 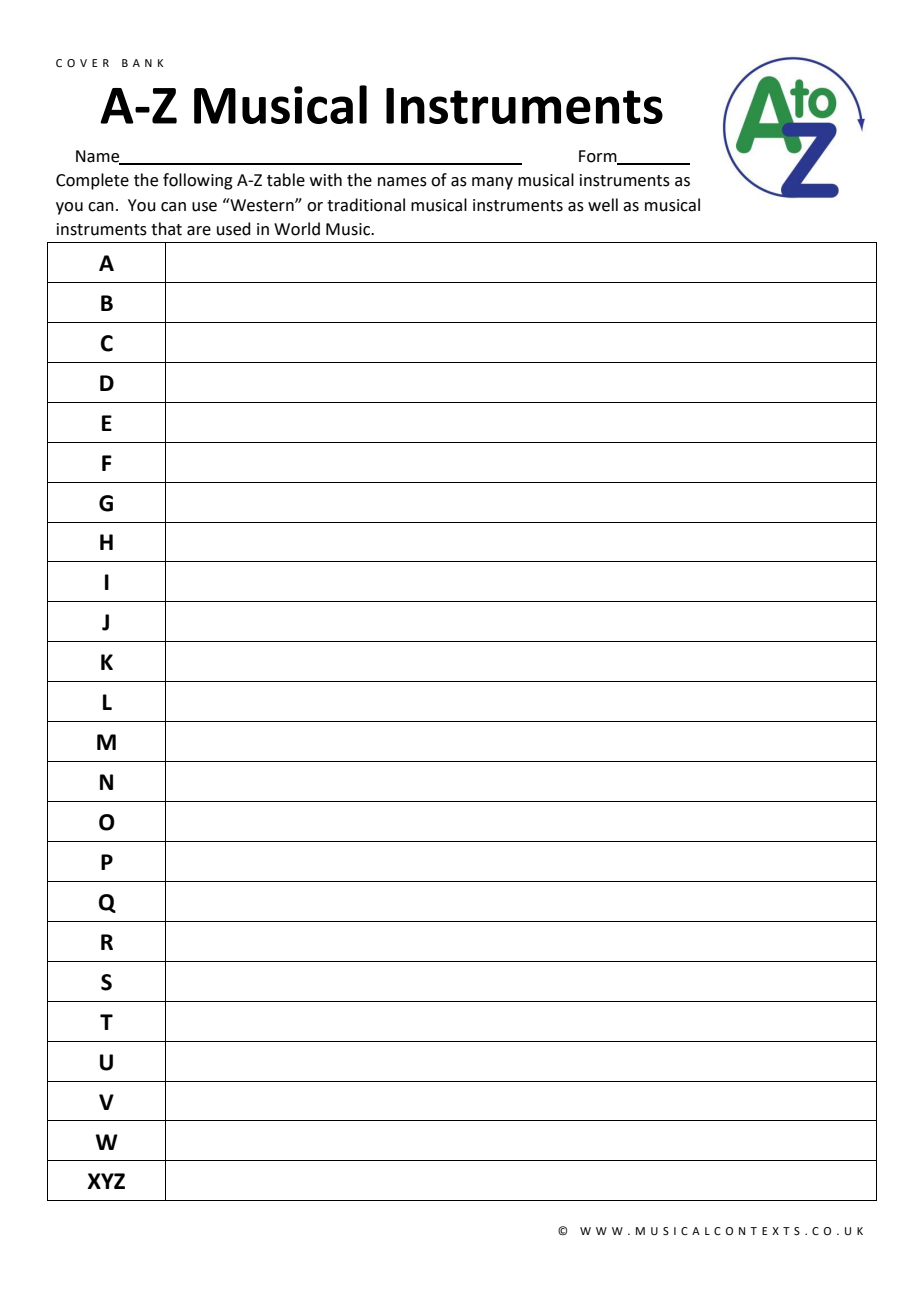 I want to click on that, so click(x=166, y=229).
